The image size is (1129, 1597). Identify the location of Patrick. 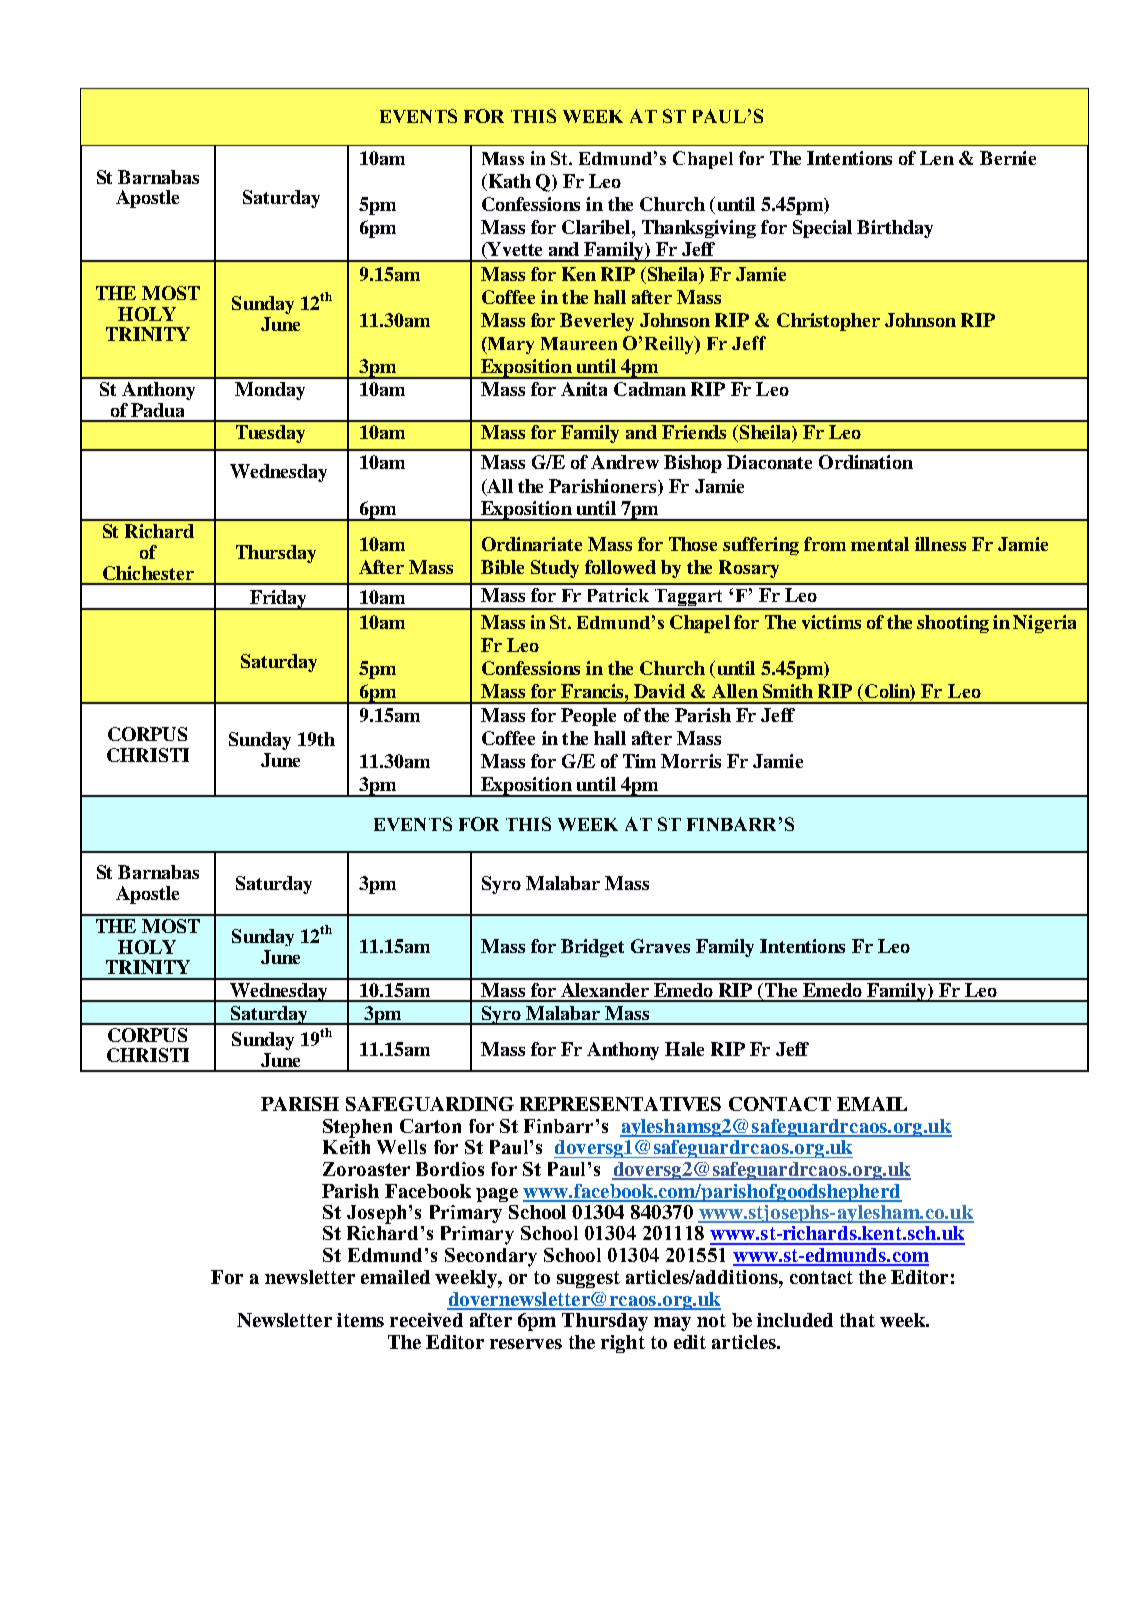
(618, 595).
